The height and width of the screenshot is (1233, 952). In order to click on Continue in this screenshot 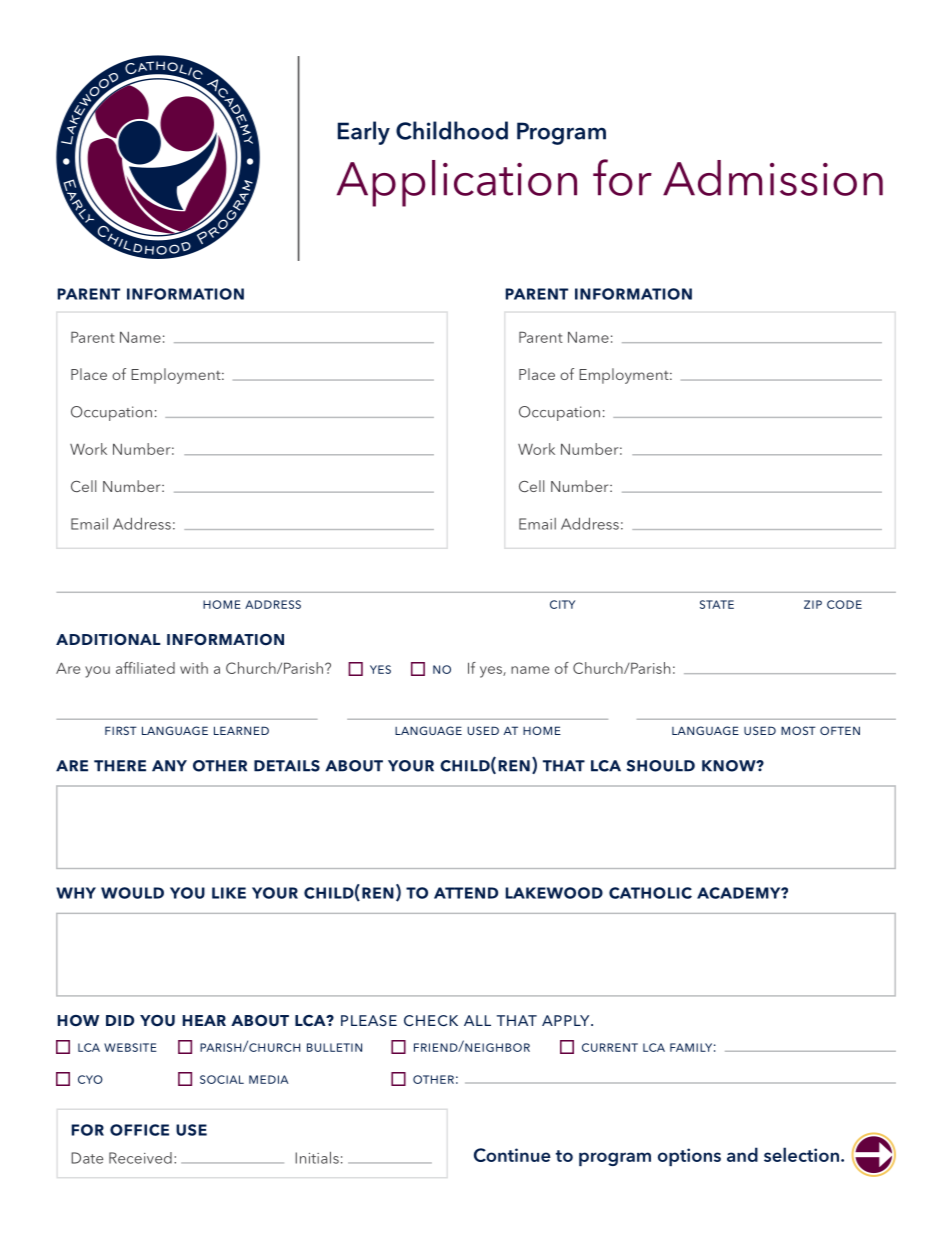, I will do `click(512, 1155)`.
